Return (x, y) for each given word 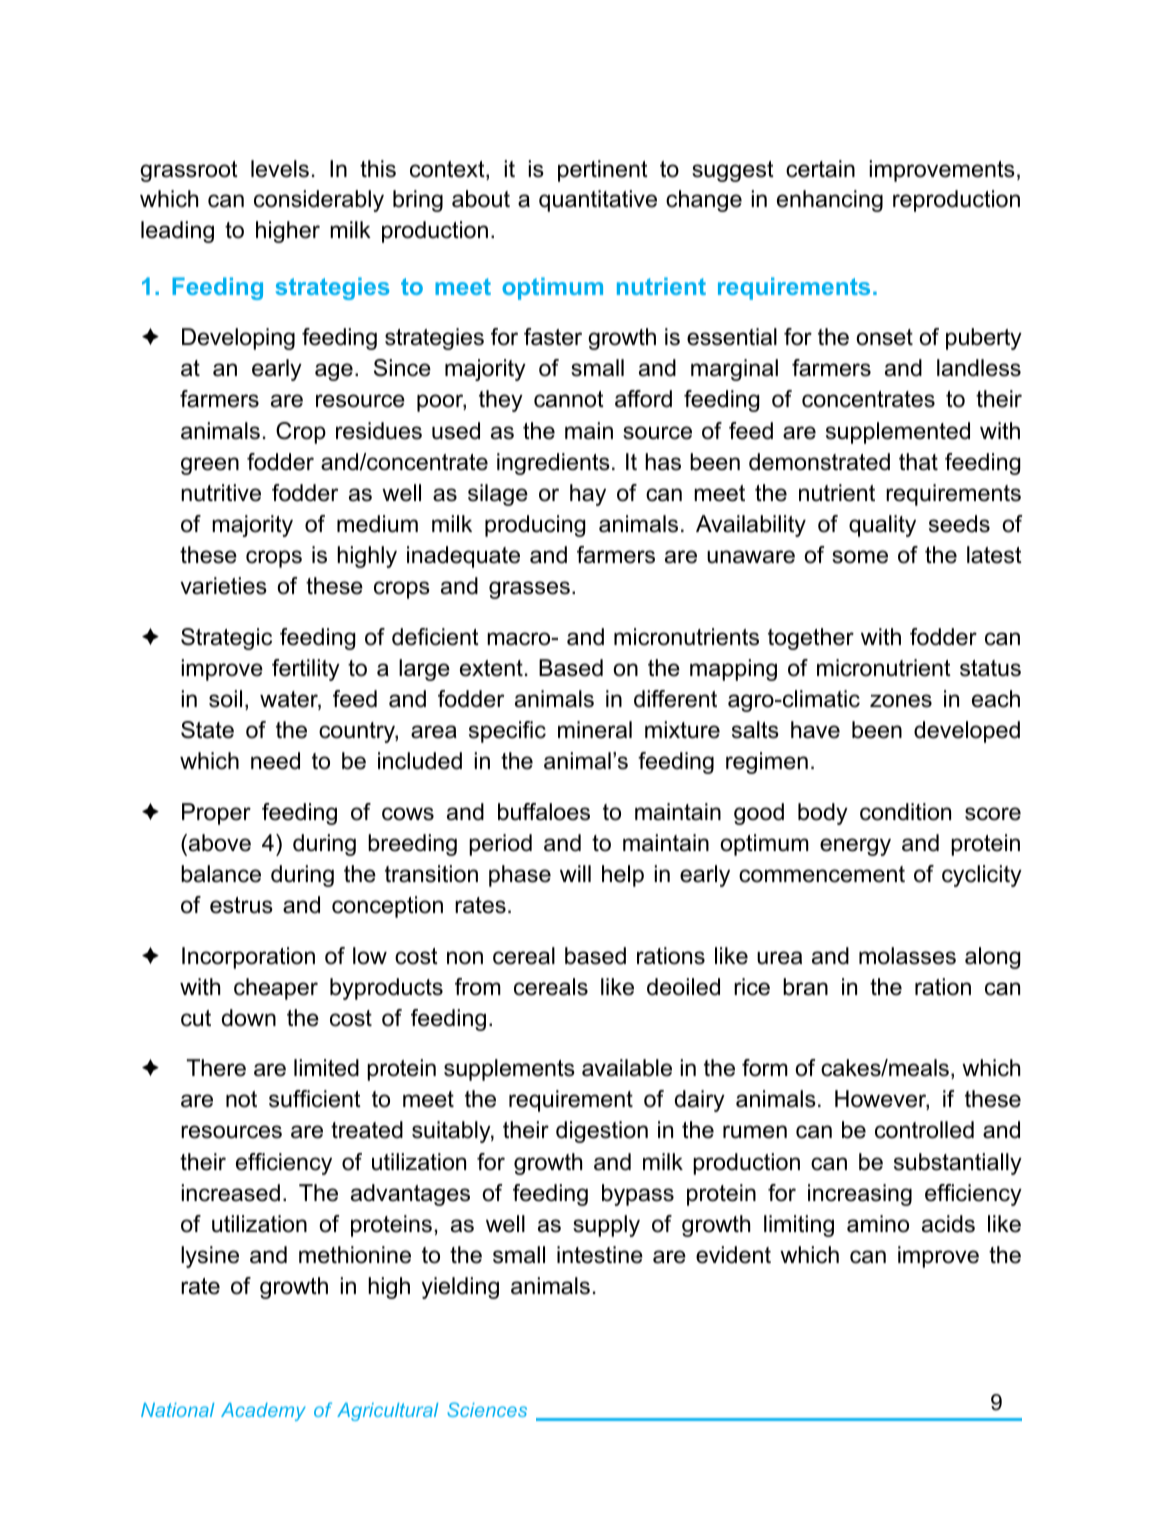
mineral (595, 730)
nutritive (221, 493)
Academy (263, 1412)
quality (882, 526)
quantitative (598, 201)
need (275, 761)
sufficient (315, 1099)
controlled (924, 1130)
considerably (319, 201)
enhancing (830, 201)
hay (588, 495)
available (627, 1068)
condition (905, 812)
